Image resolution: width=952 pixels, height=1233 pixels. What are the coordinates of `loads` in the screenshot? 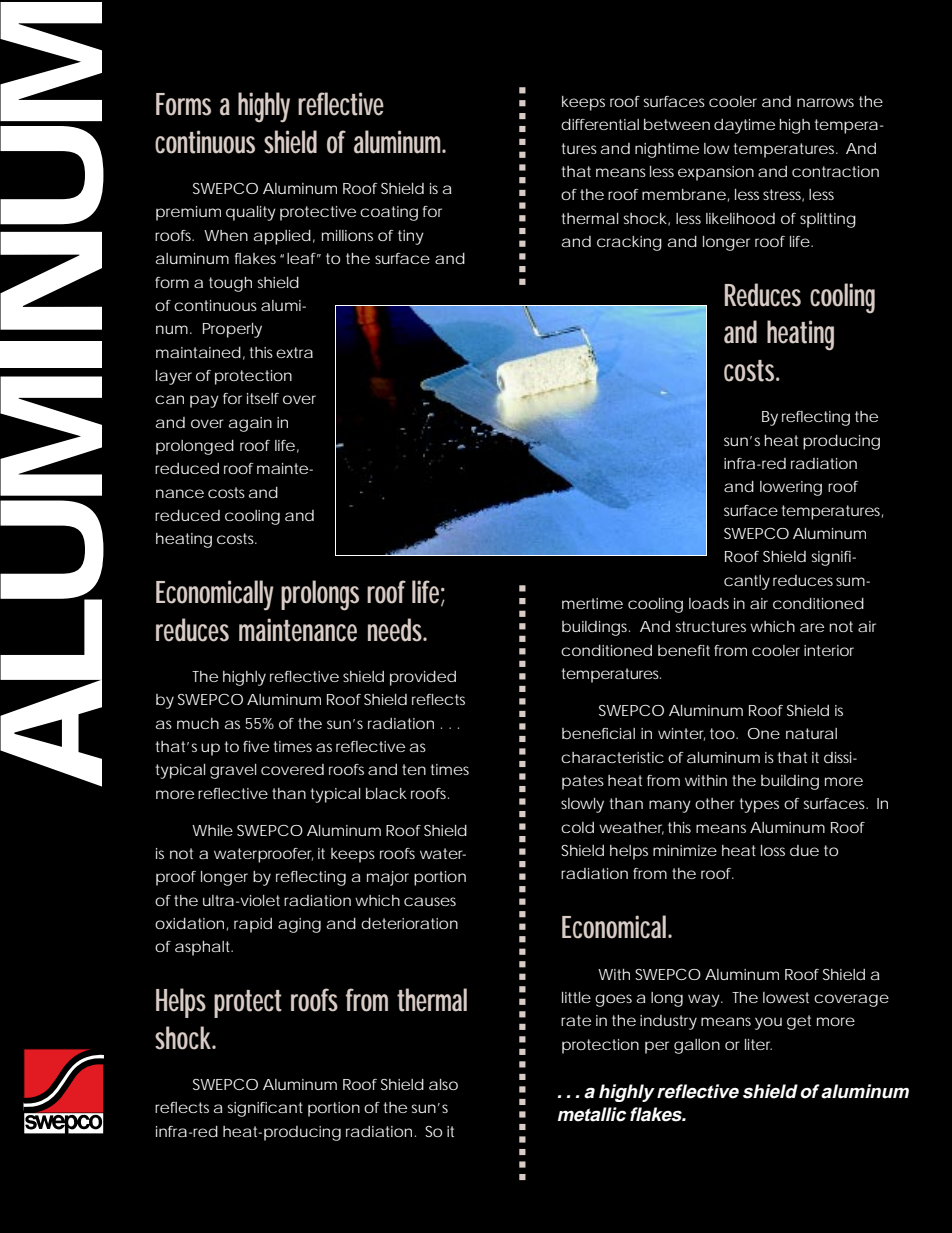 It's located at (709, 603).
